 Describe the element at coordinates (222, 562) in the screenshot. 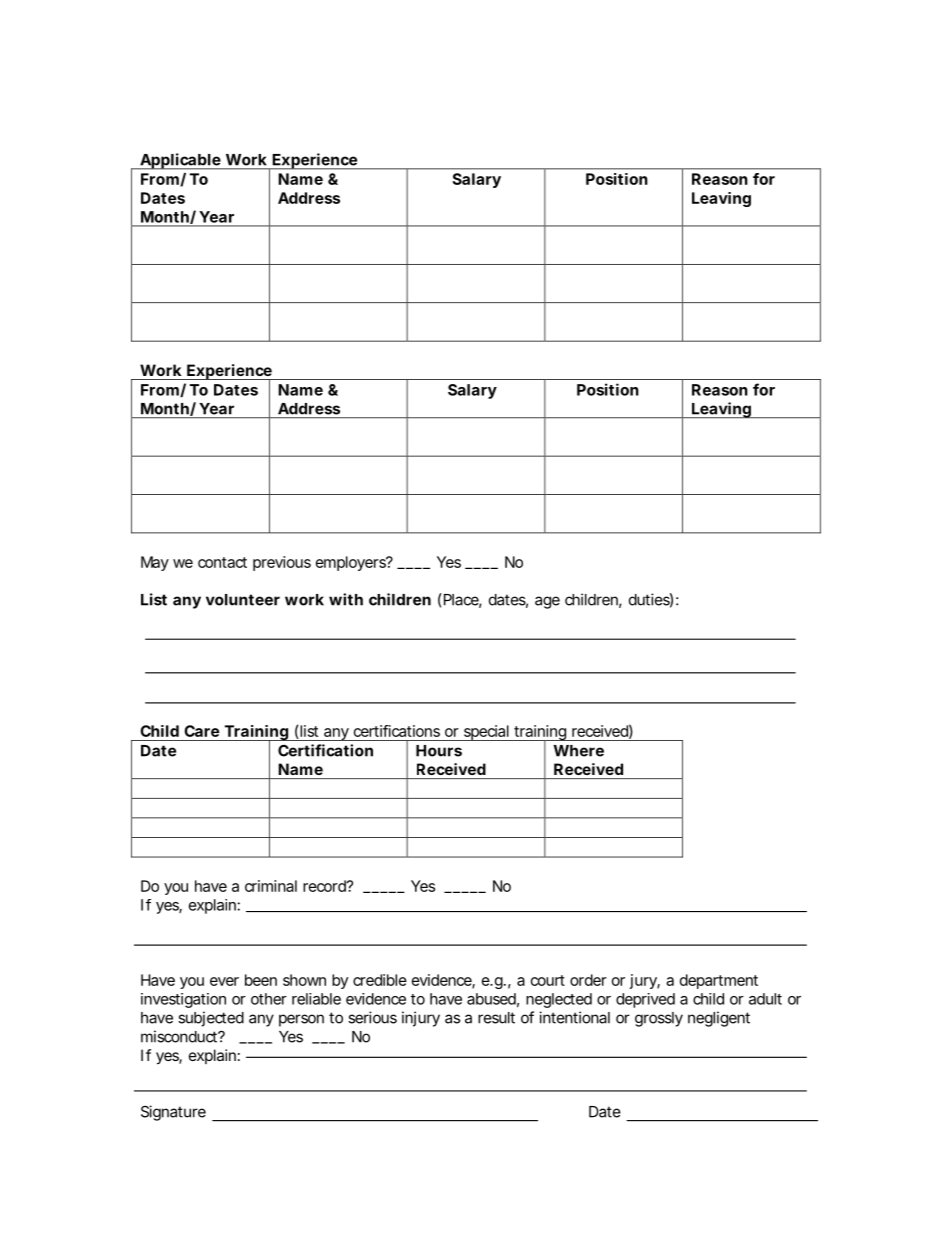

I see `contact` at that location.
